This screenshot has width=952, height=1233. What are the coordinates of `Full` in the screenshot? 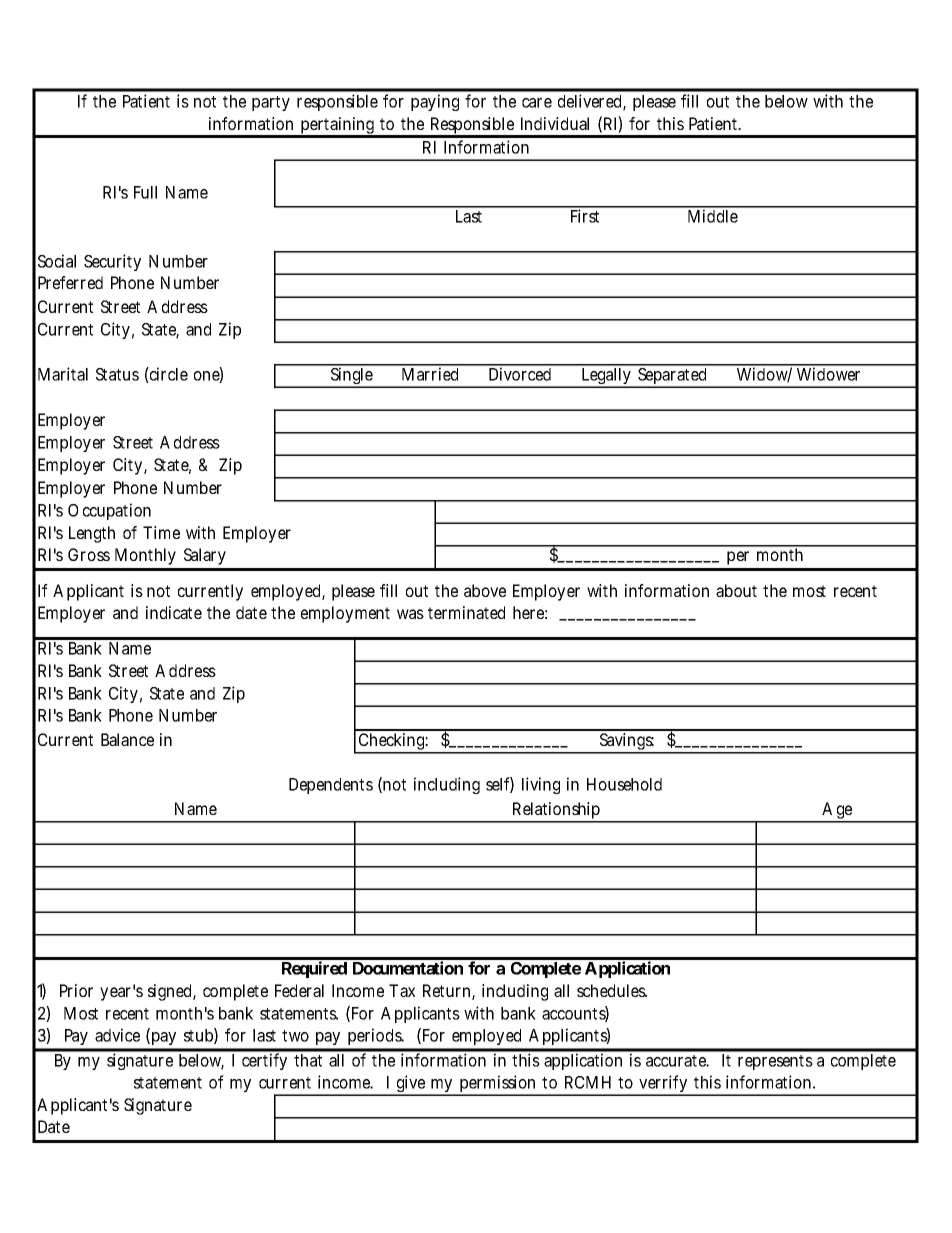 It's located at (145, 192).
